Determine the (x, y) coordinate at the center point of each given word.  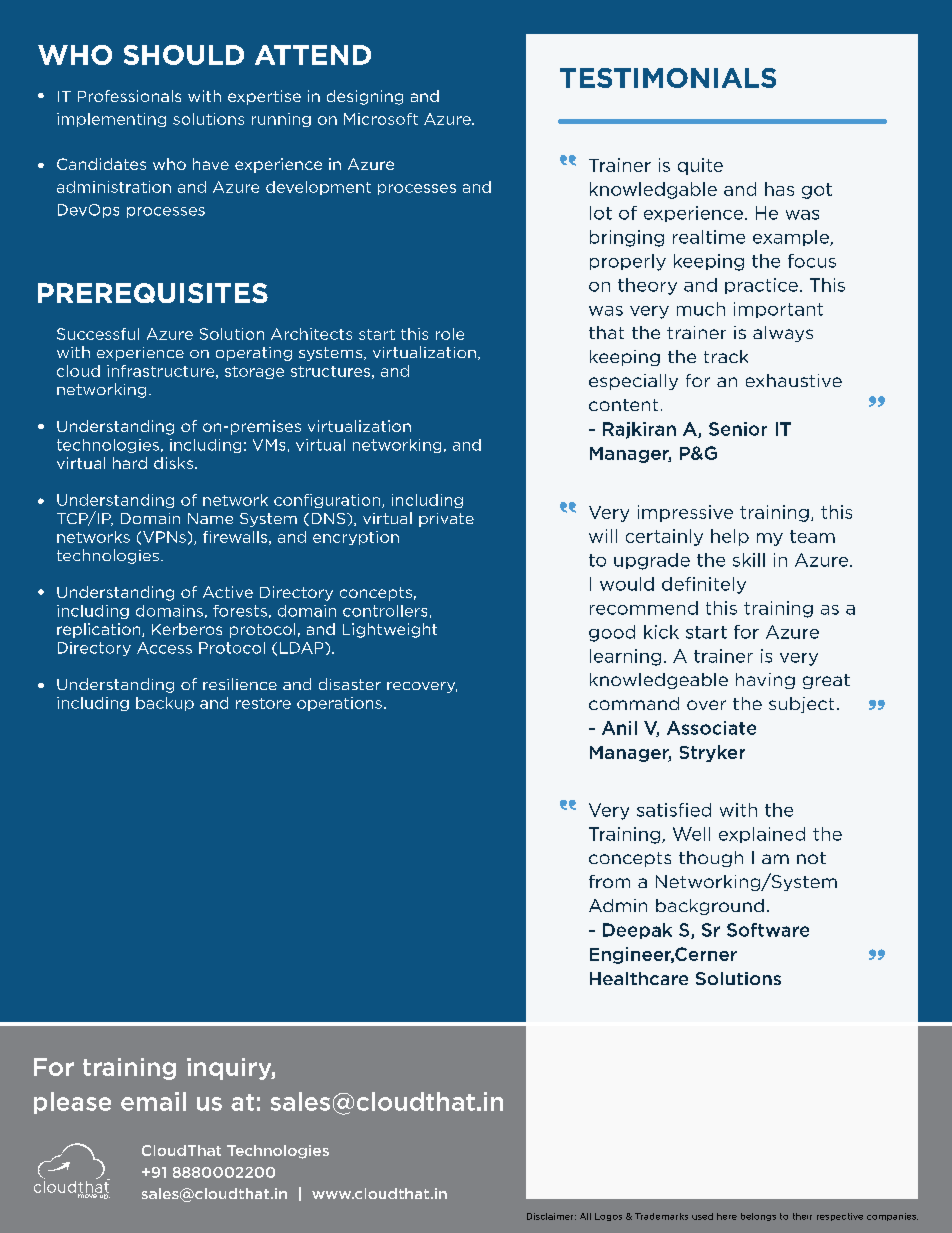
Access (164, 648)
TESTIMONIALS (668, 78)
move (88, 1195)
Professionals (129, 96)
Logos (608, 1217)
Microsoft (381, 119)
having (765, 681)
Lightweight (390, 630)
